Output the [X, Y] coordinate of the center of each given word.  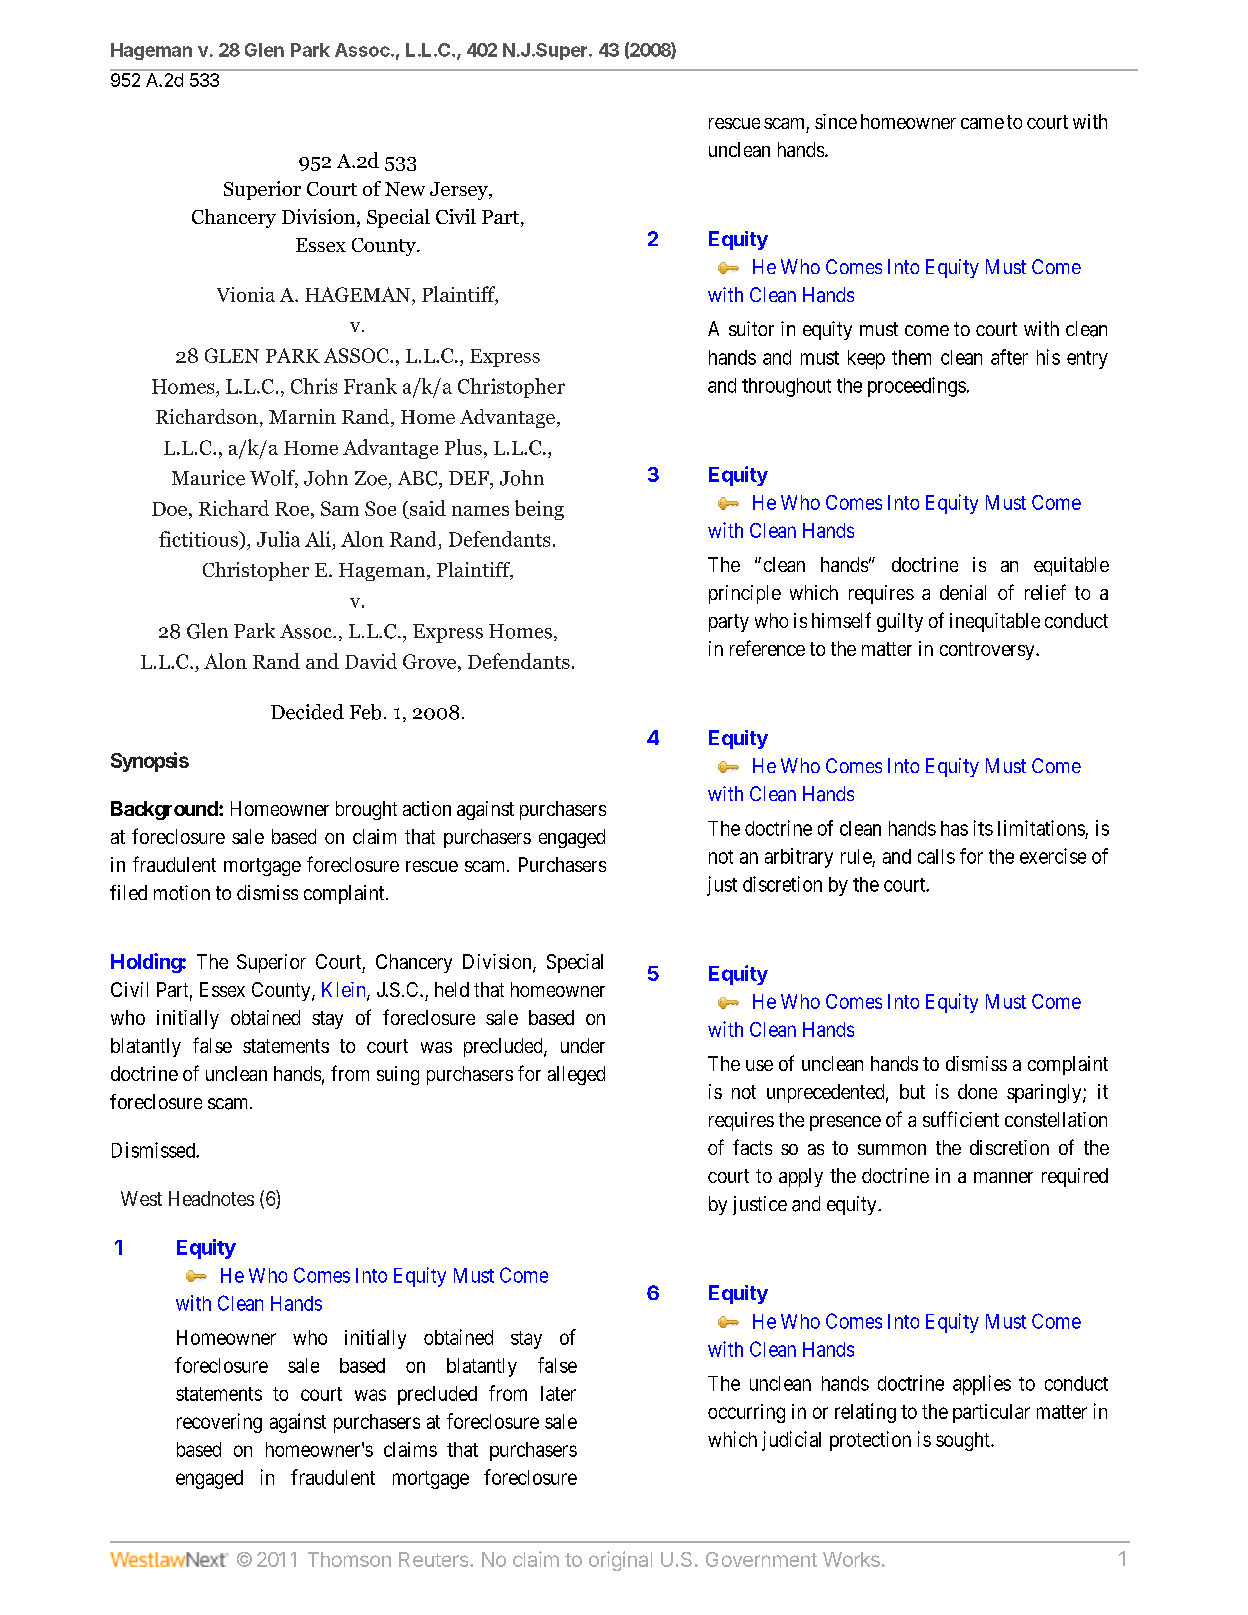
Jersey [460, 191]
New [405, 189]
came [982, 123]
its [983, 828]
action [427, 808]
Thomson [349, 1559]
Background [165, 810]
